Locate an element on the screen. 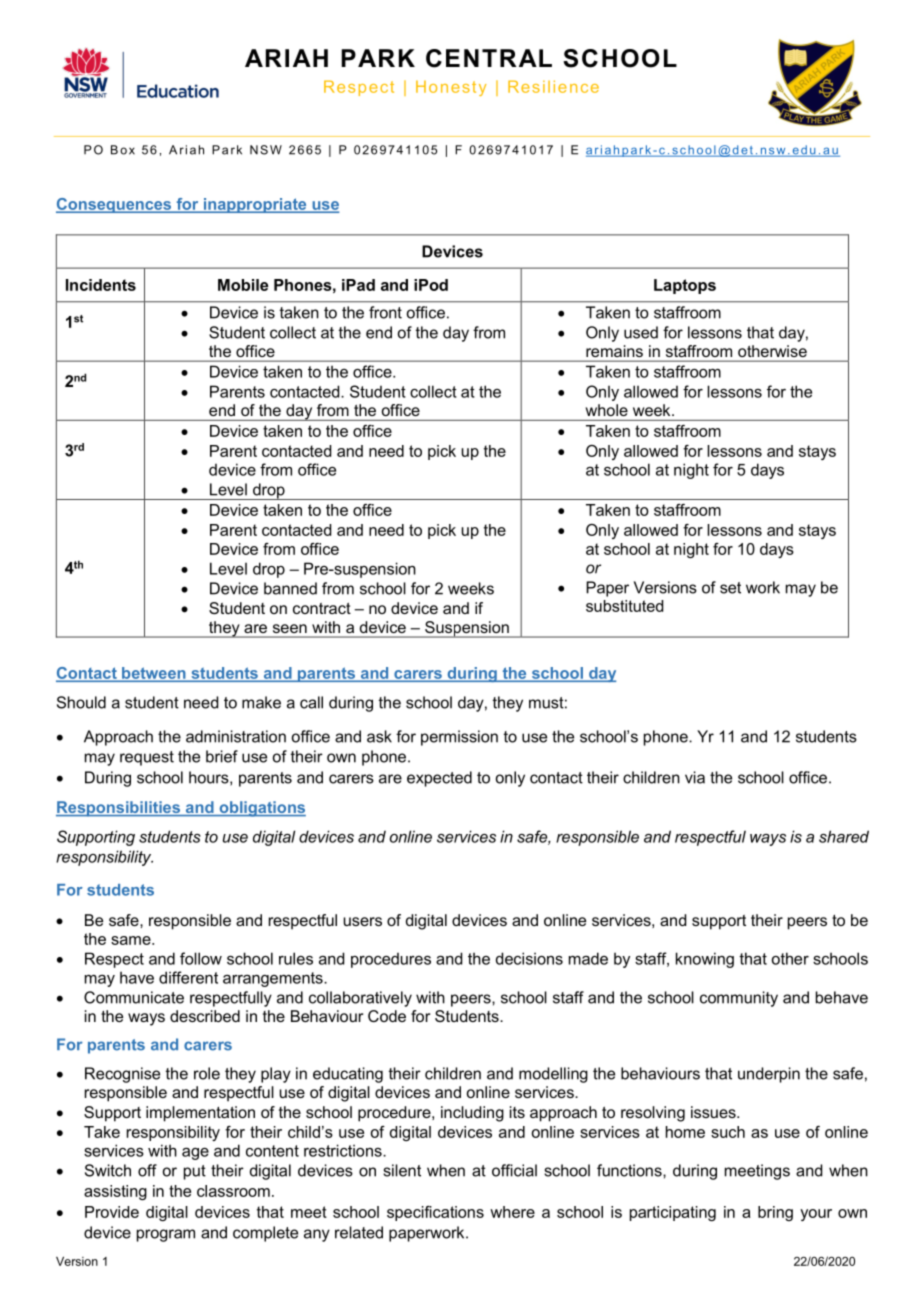  between is located at coordinates (154, 674).
